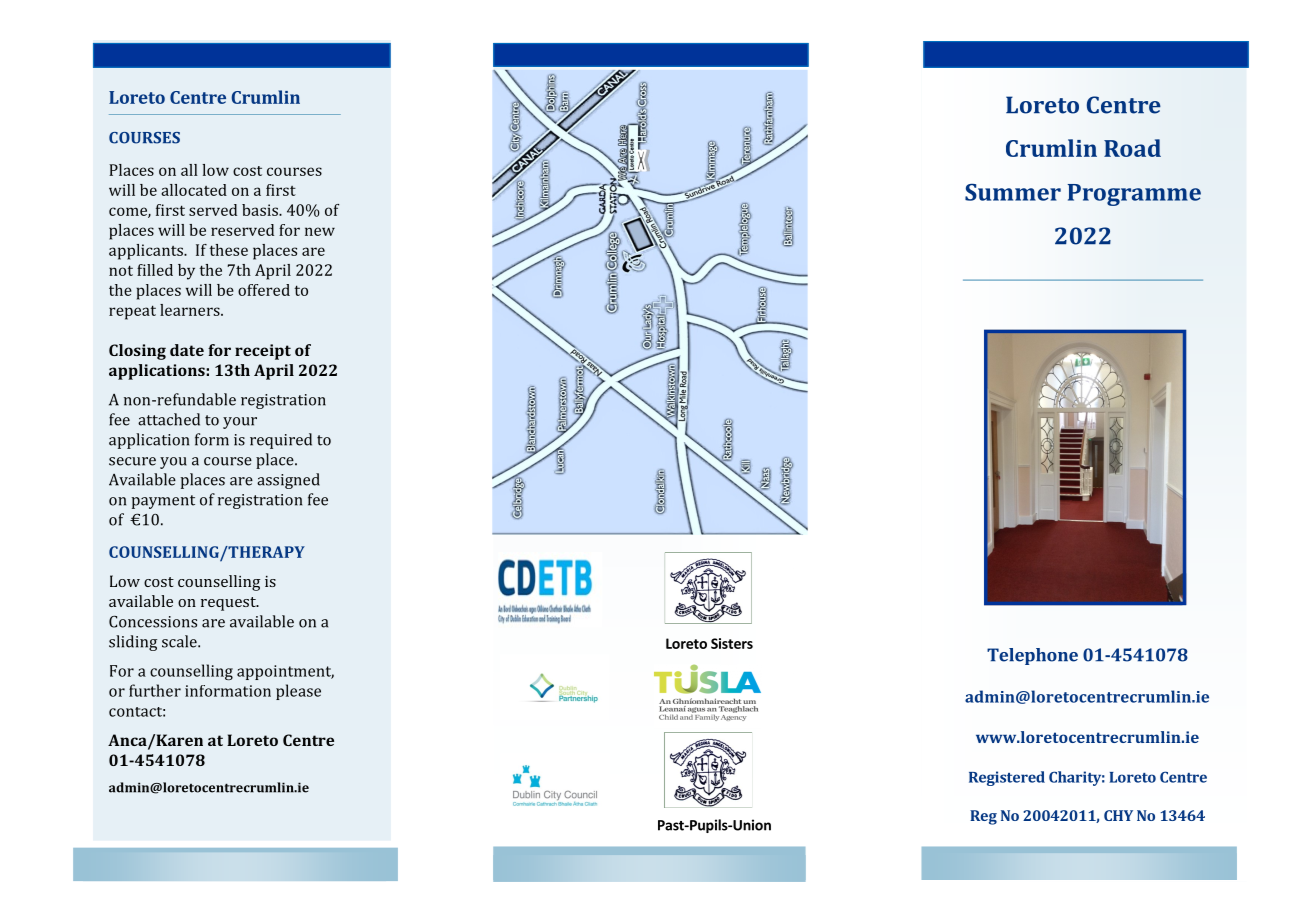 The image size is (1308, 924). Describe the element at coordinates (194, 190) in the screenshot. I see `allocated` at that location.
